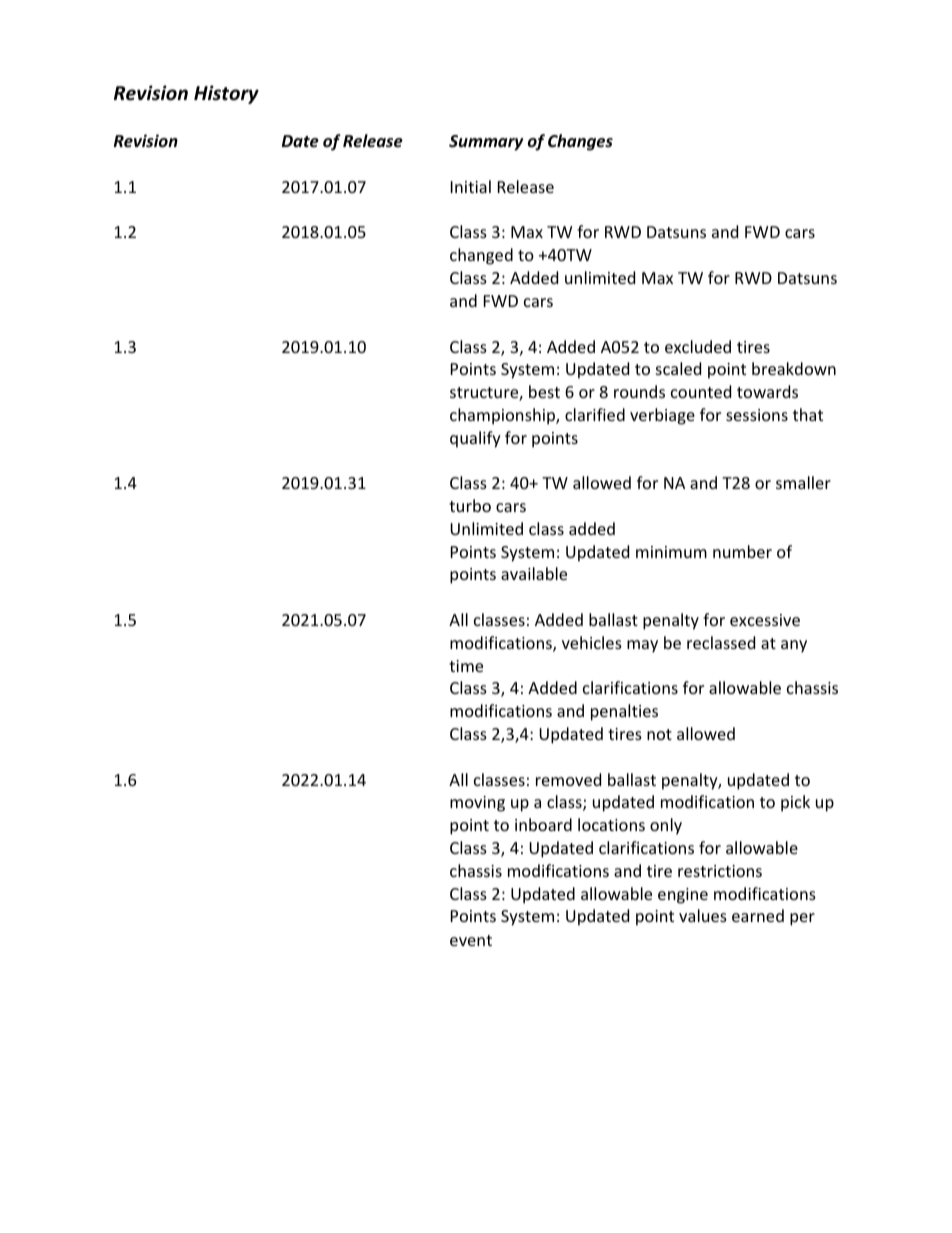  What do you see at coordinates (471, 940) in the screenshot?
I see `event` at bounding box center [471, 940].
